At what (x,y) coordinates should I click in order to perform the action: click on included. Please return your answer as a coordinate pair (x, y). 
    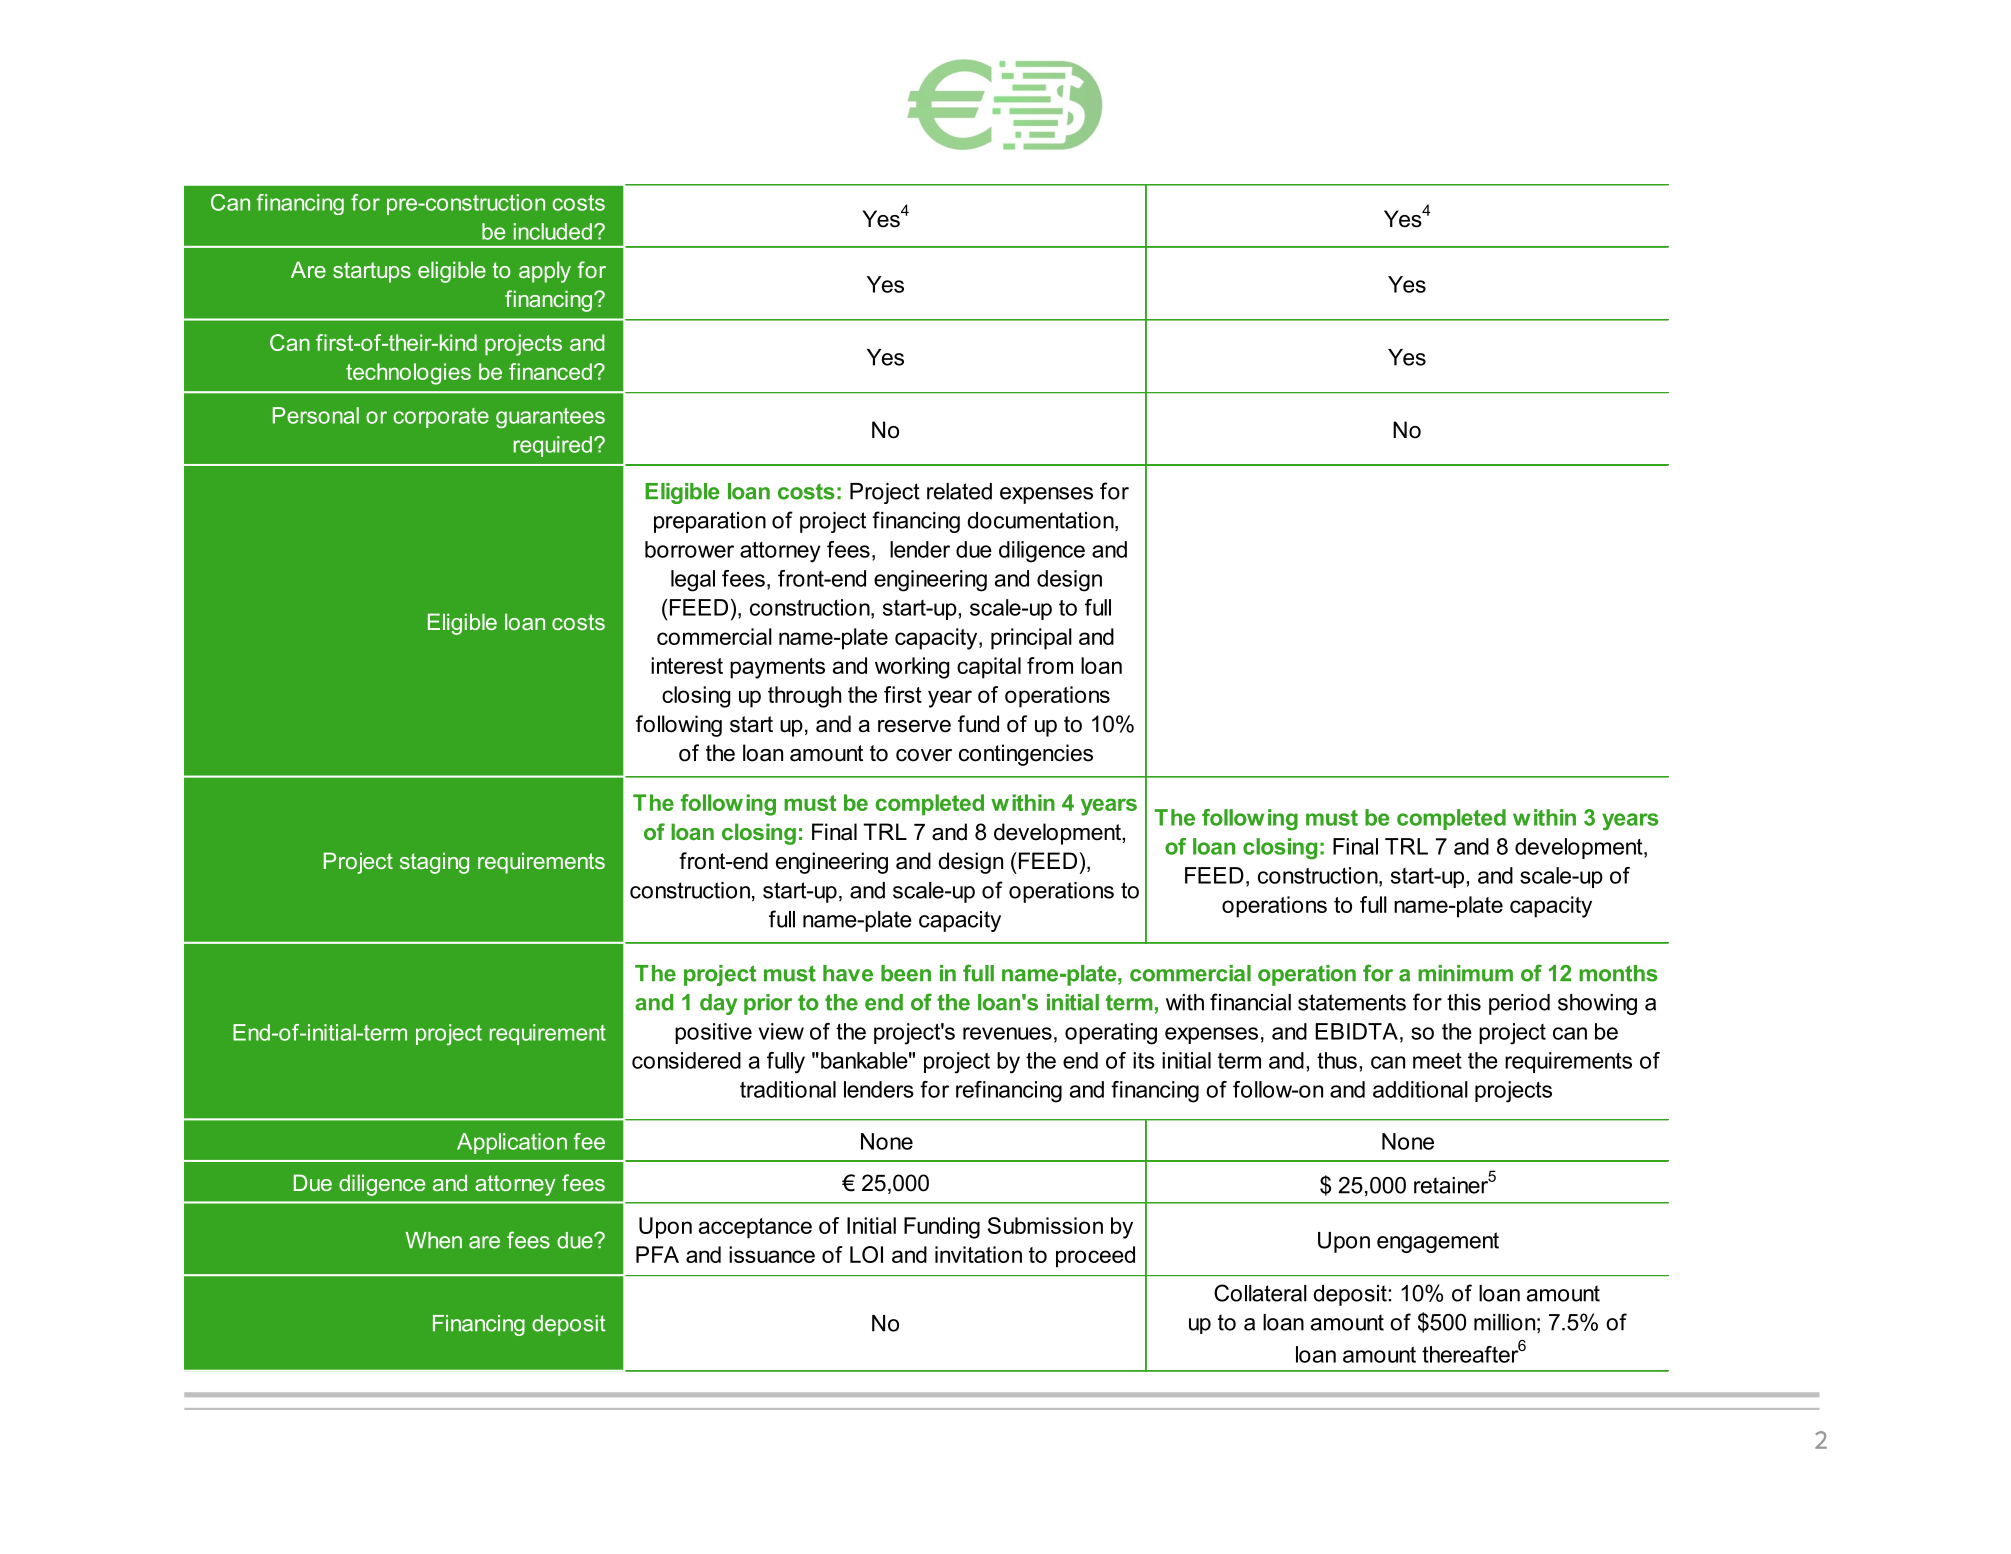
    Looking at the image, I should click on (553, 231).
